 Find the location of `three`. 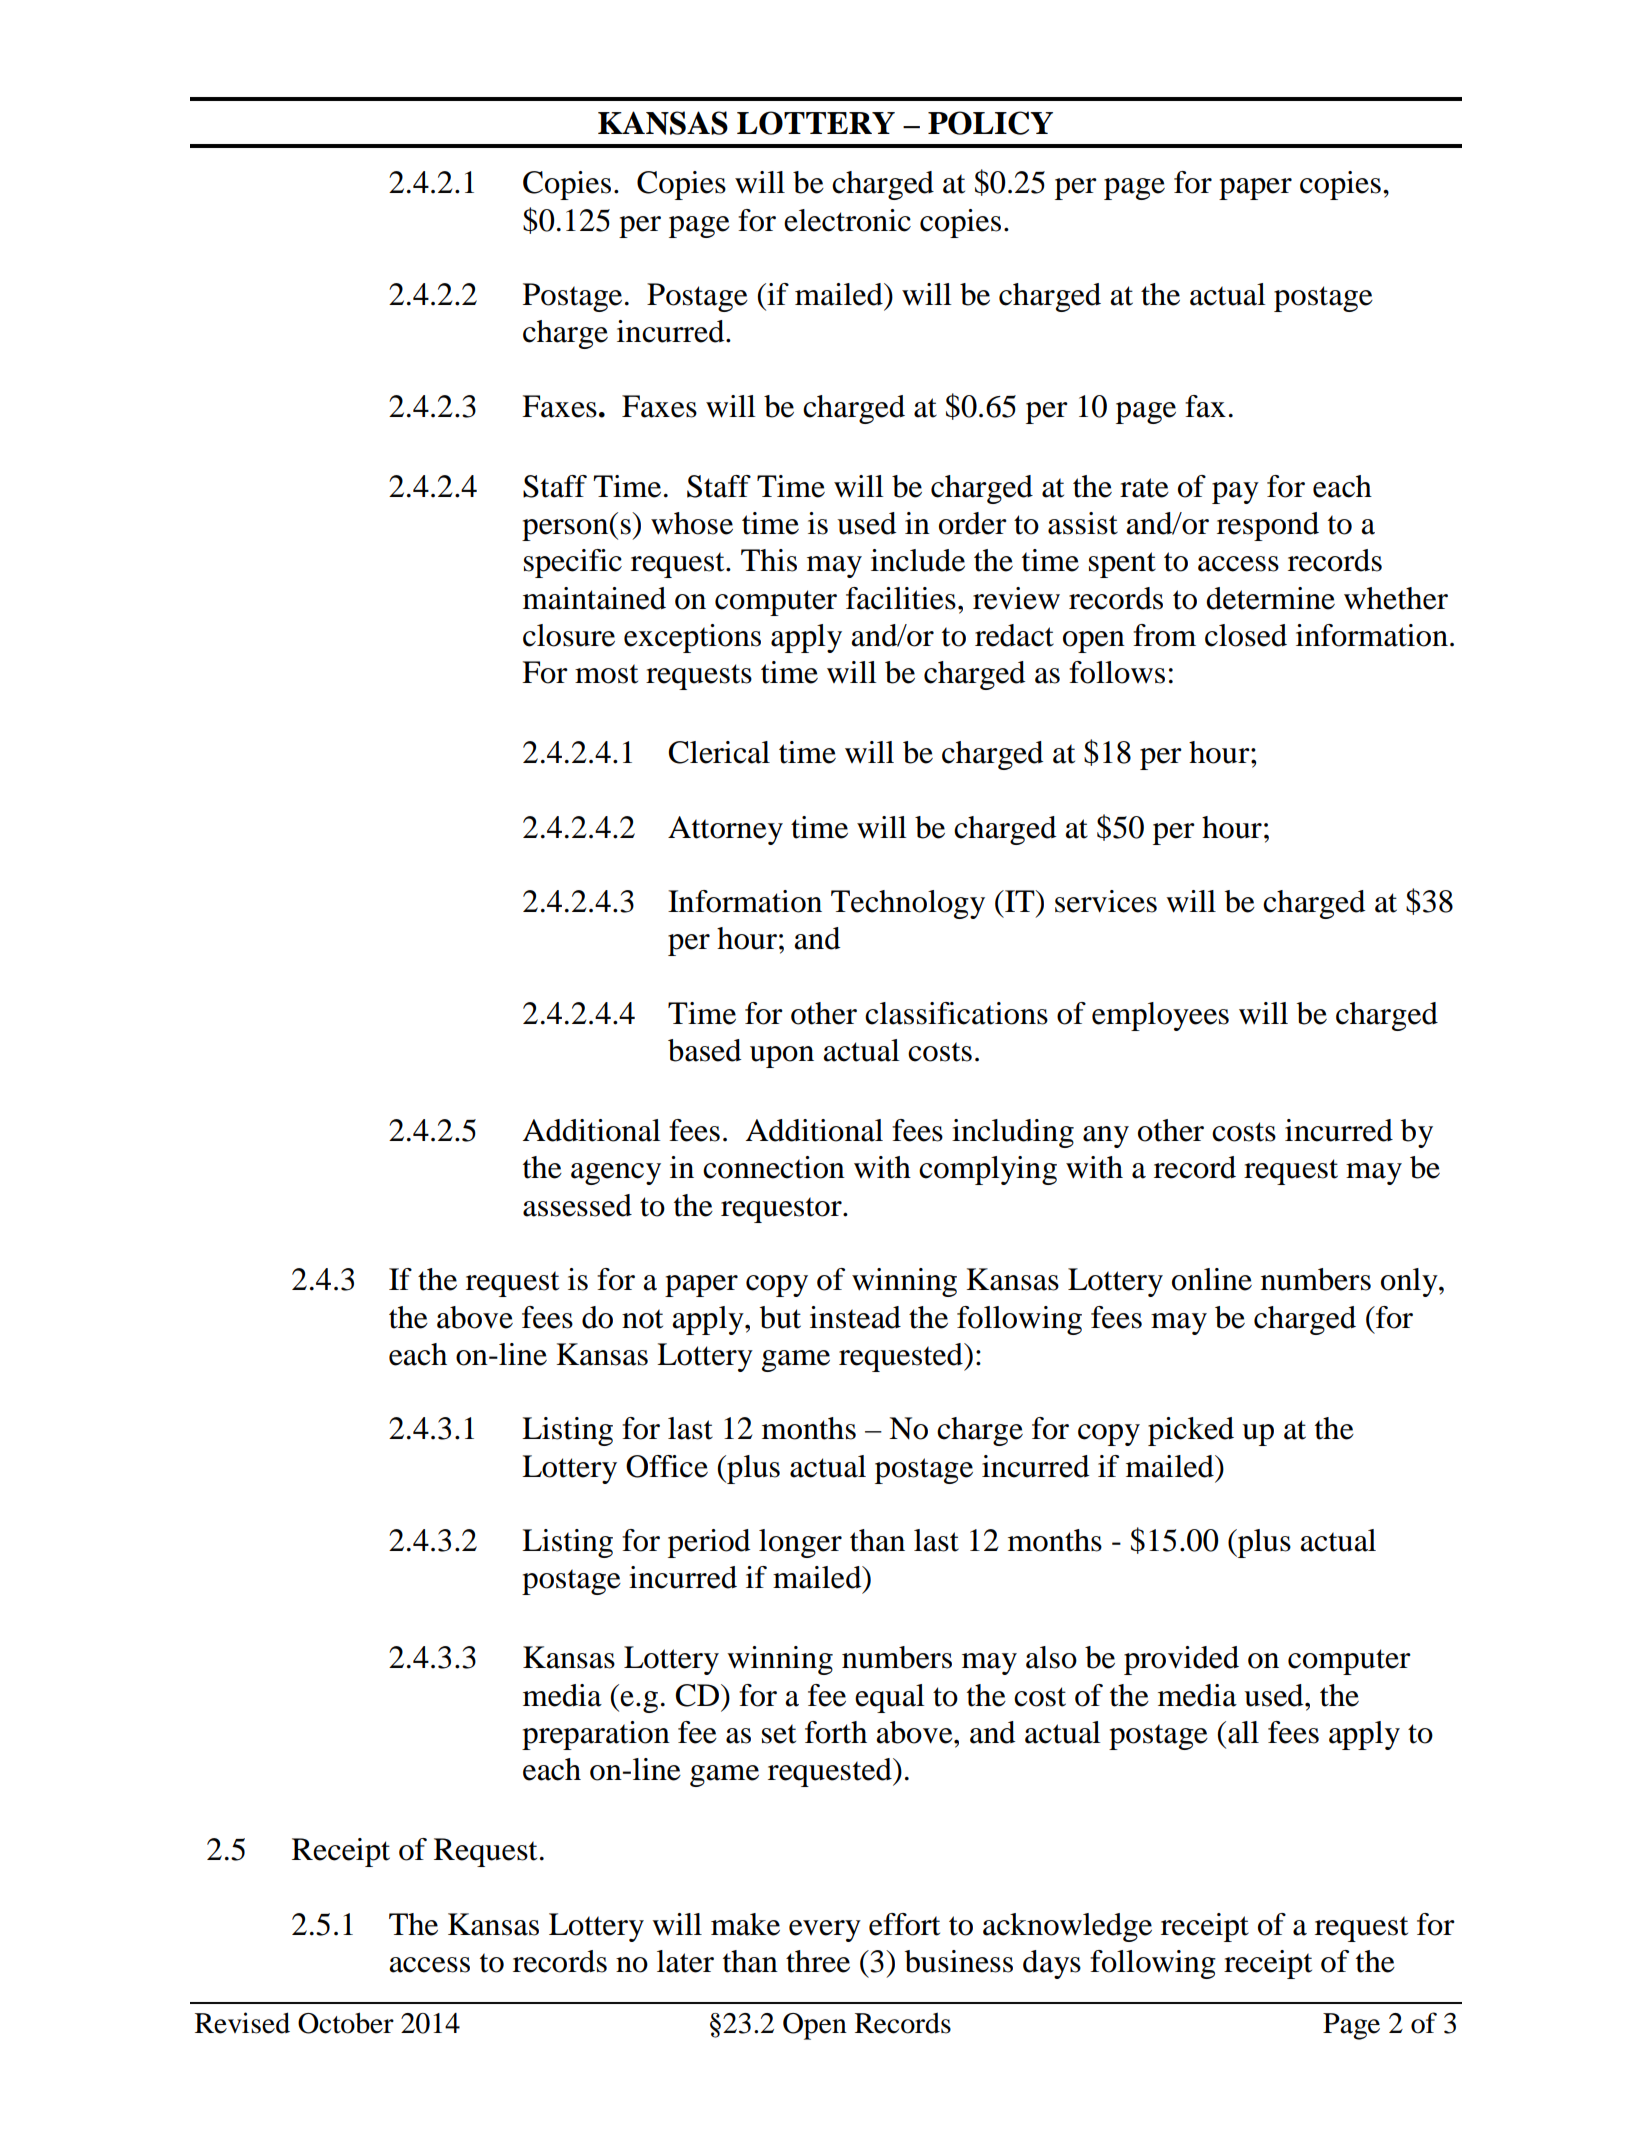

three is located at coordinates (818, 1961).
